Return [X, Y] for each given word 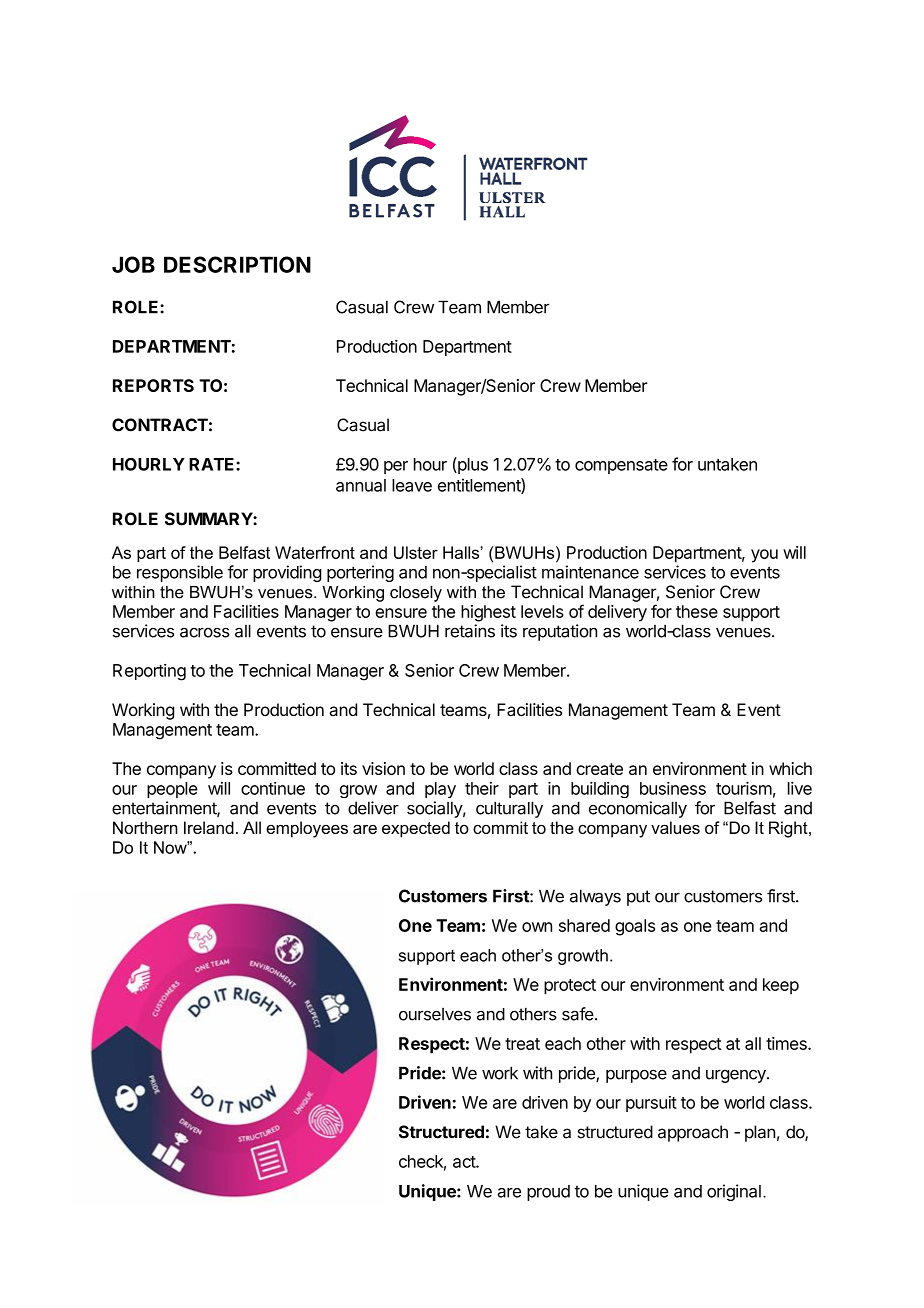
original [734, 1192]
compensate [621, 466]
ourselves [435, 1014]
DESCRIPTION [237, 264]
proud [548, 1193]
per [396, 467]
